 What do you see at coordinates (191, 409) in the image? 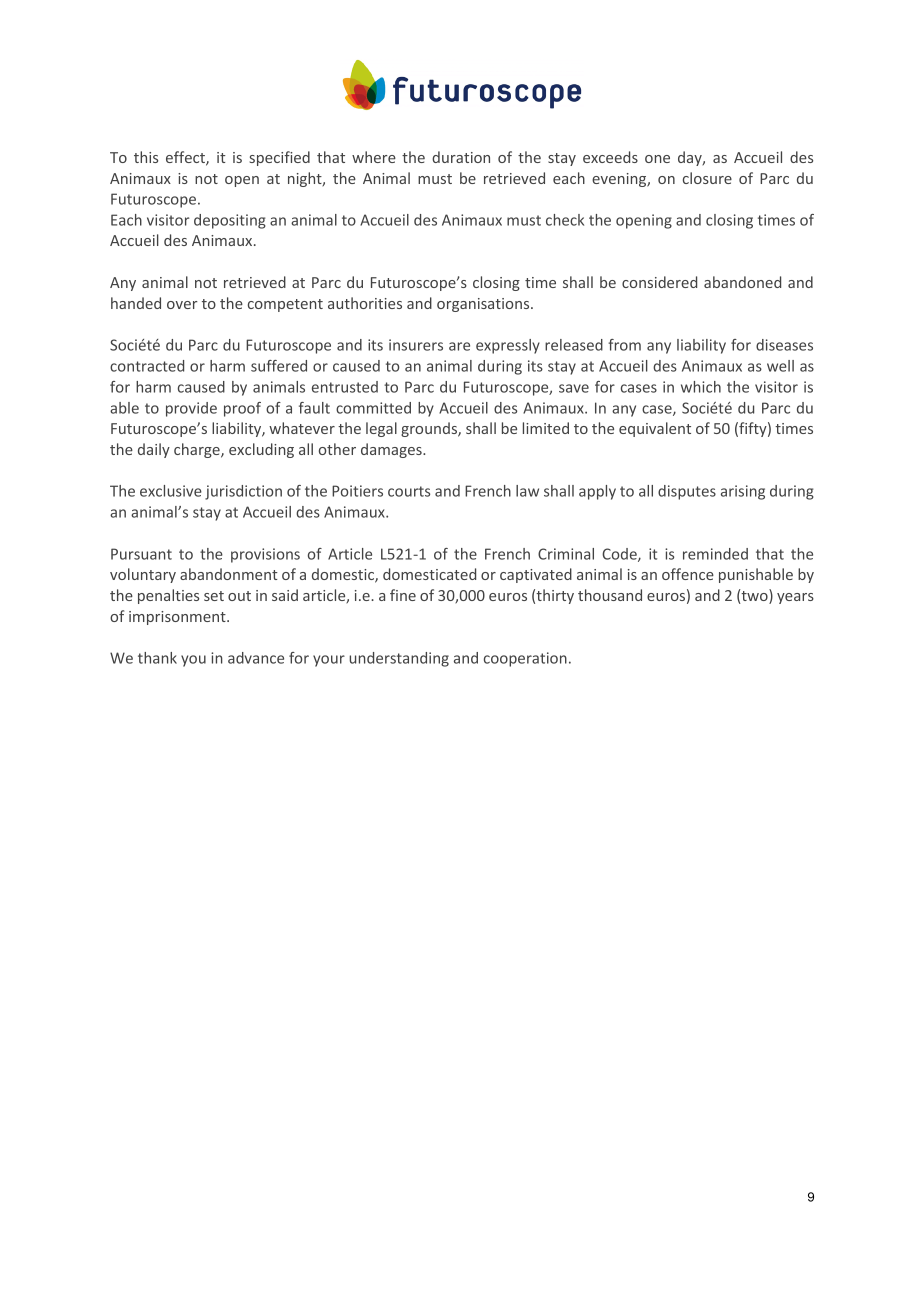
I see `provide` at bounding box center [191, 409].
